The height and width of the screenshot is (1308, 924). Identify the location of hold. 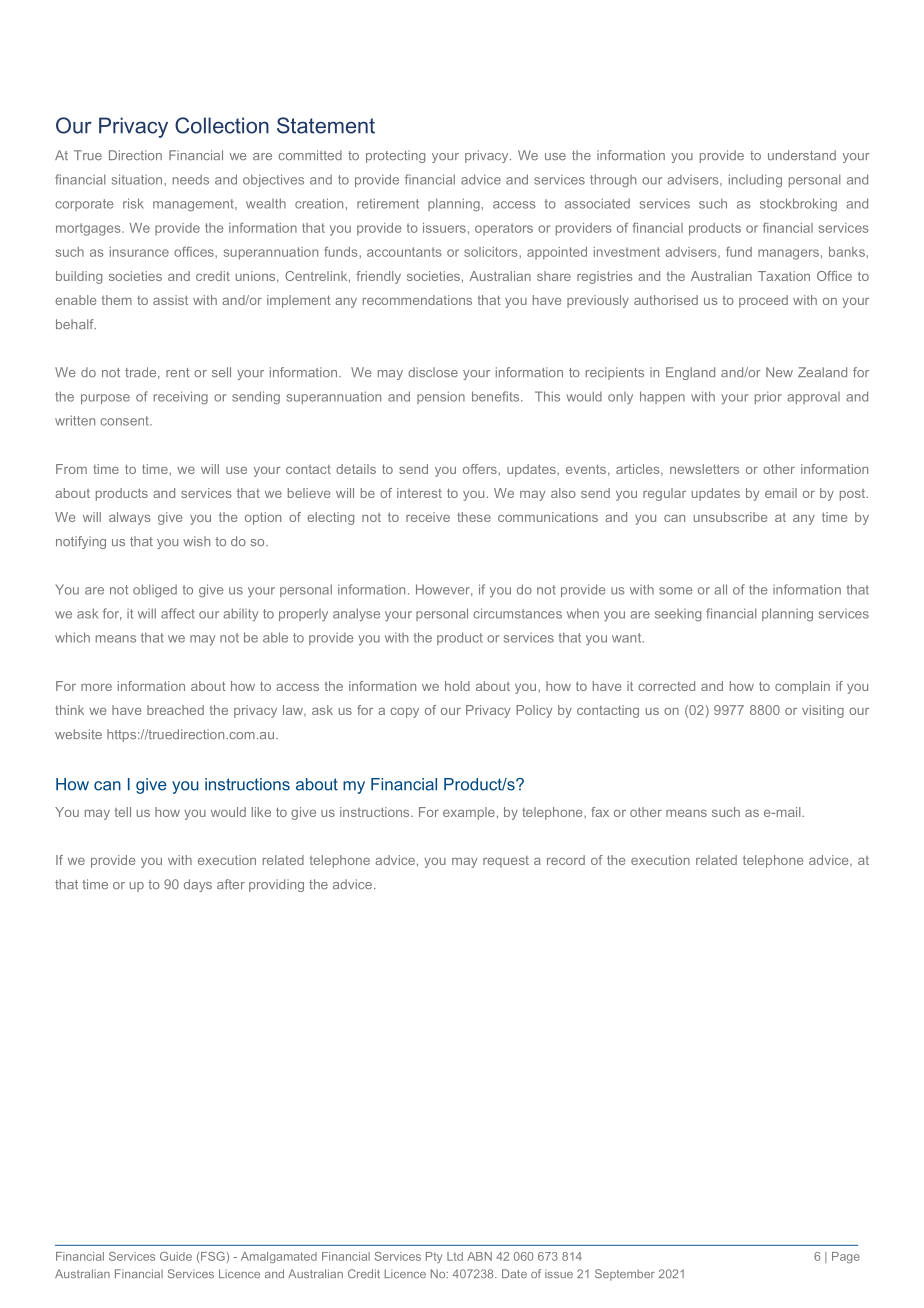
(457, 686).
